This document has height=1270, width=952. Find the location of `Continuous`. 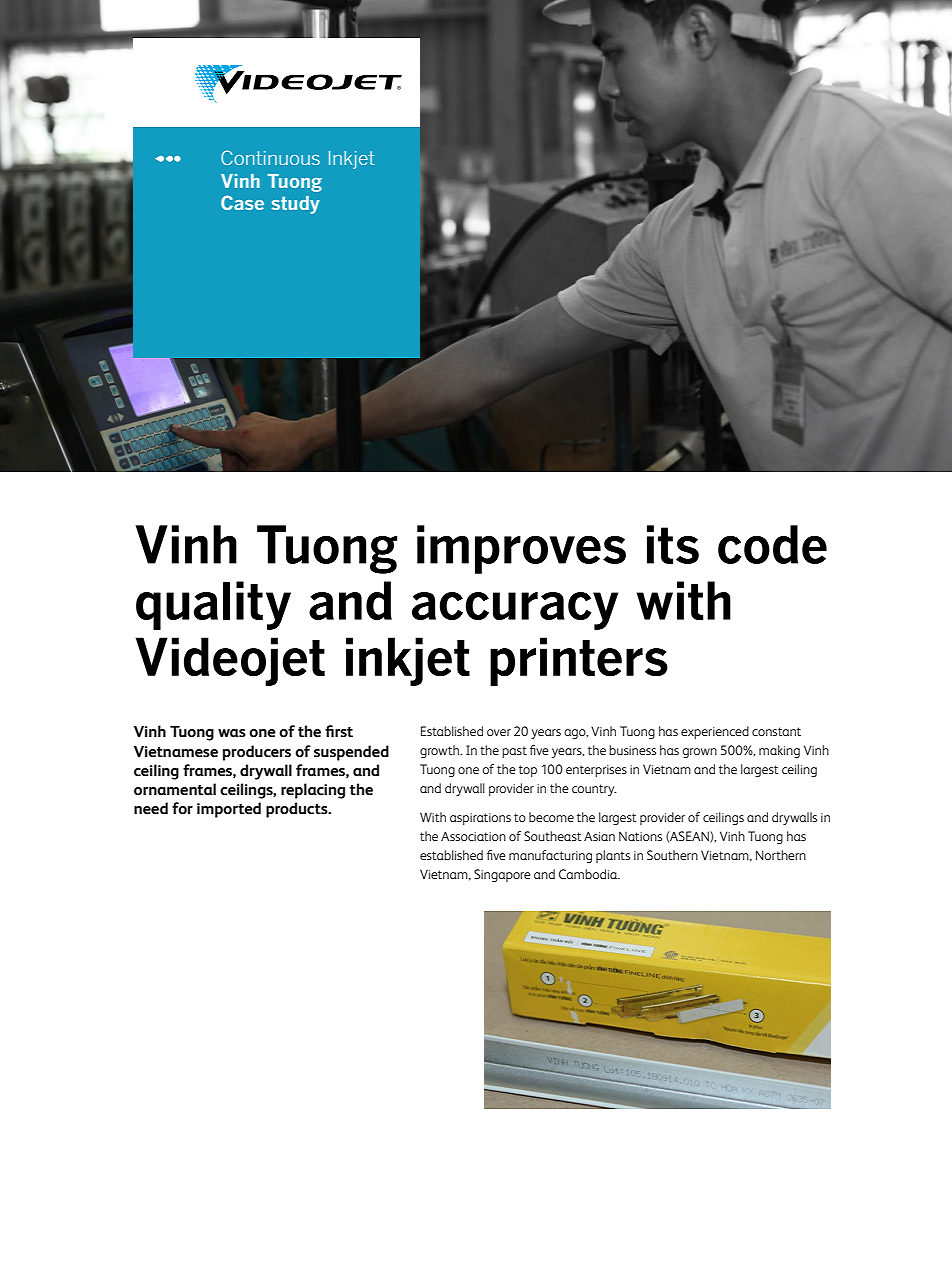

Continuous is located at coordinates (270, 157).
